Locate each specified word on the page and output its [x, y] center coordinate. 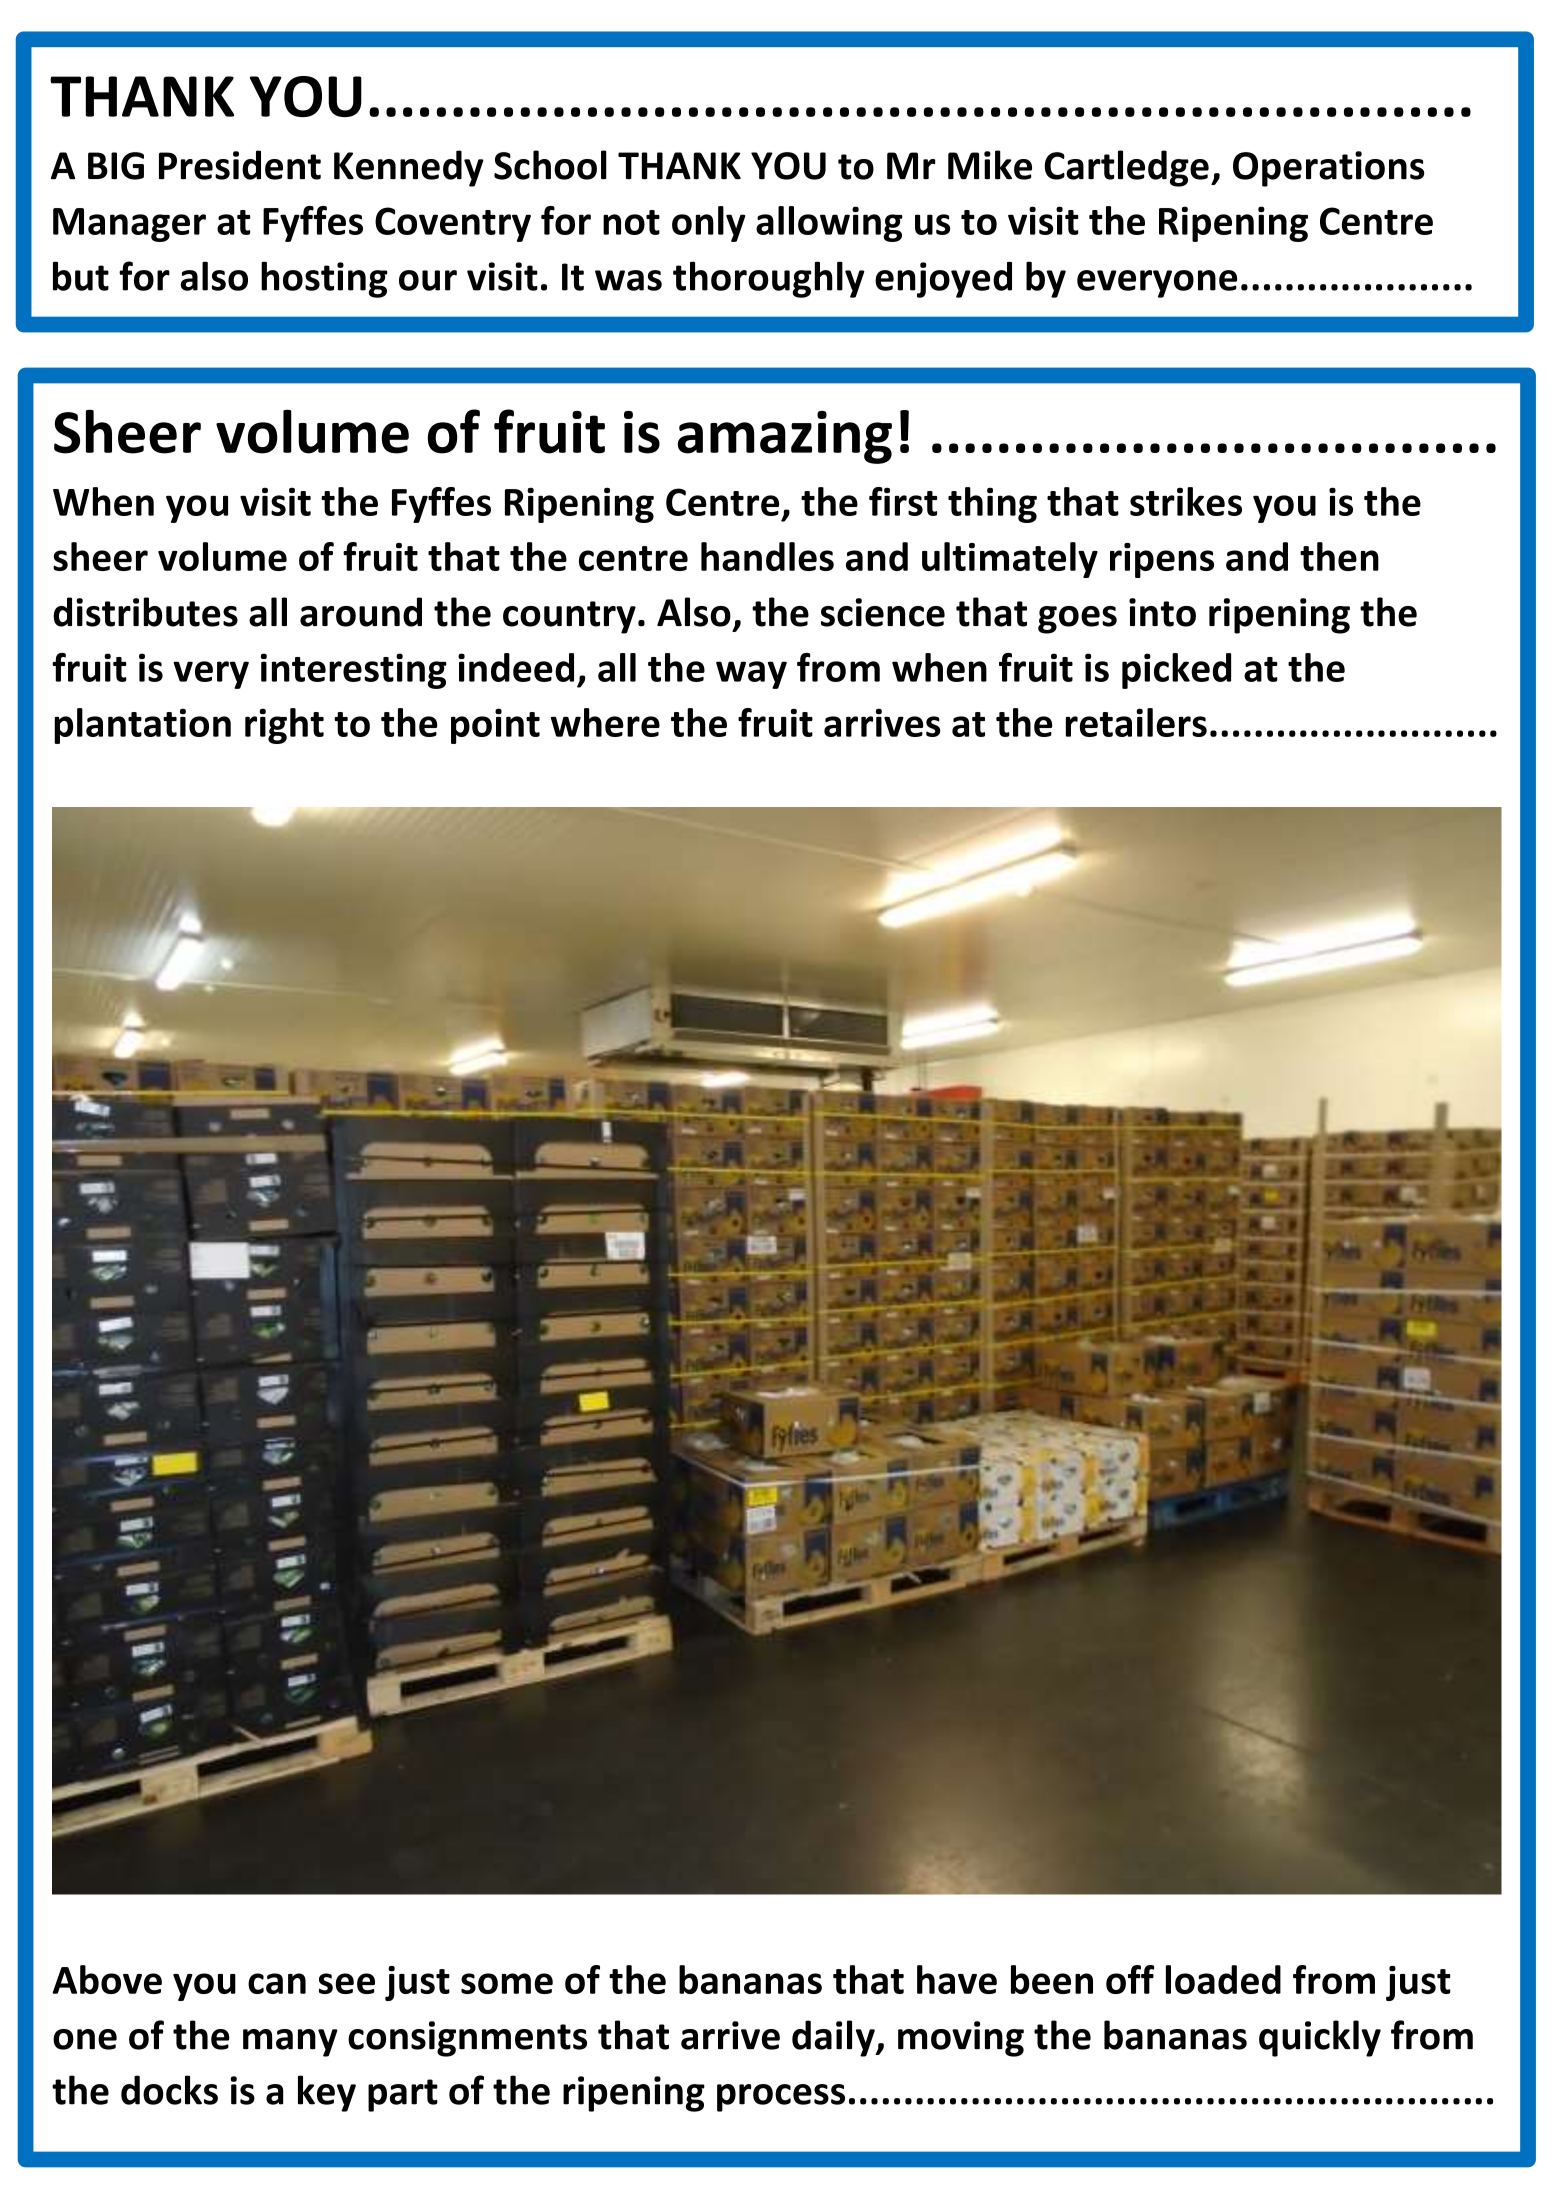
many [290, 2043]
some [507, 1983]
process [781, 2098]
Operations [1328, 169]
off [1130, 1979]
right [284, 726]
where [605, 722]
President [240, 165]
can [277, 1983]
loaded [1223, 1979]
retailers [1136, 722]
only [708, 224]
